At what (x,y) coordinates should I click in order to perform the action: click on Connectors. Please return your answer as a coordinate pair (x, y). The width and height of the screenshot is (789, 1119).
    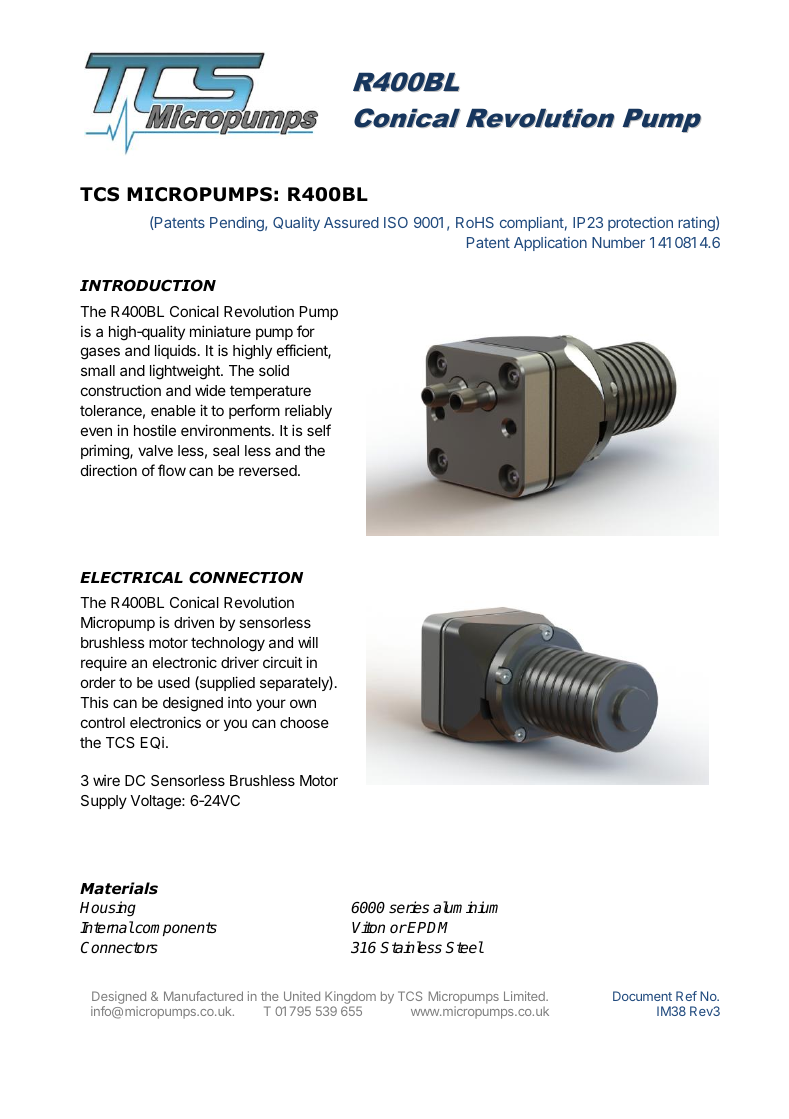
    Looking at the image, I should click on (119, 947).
